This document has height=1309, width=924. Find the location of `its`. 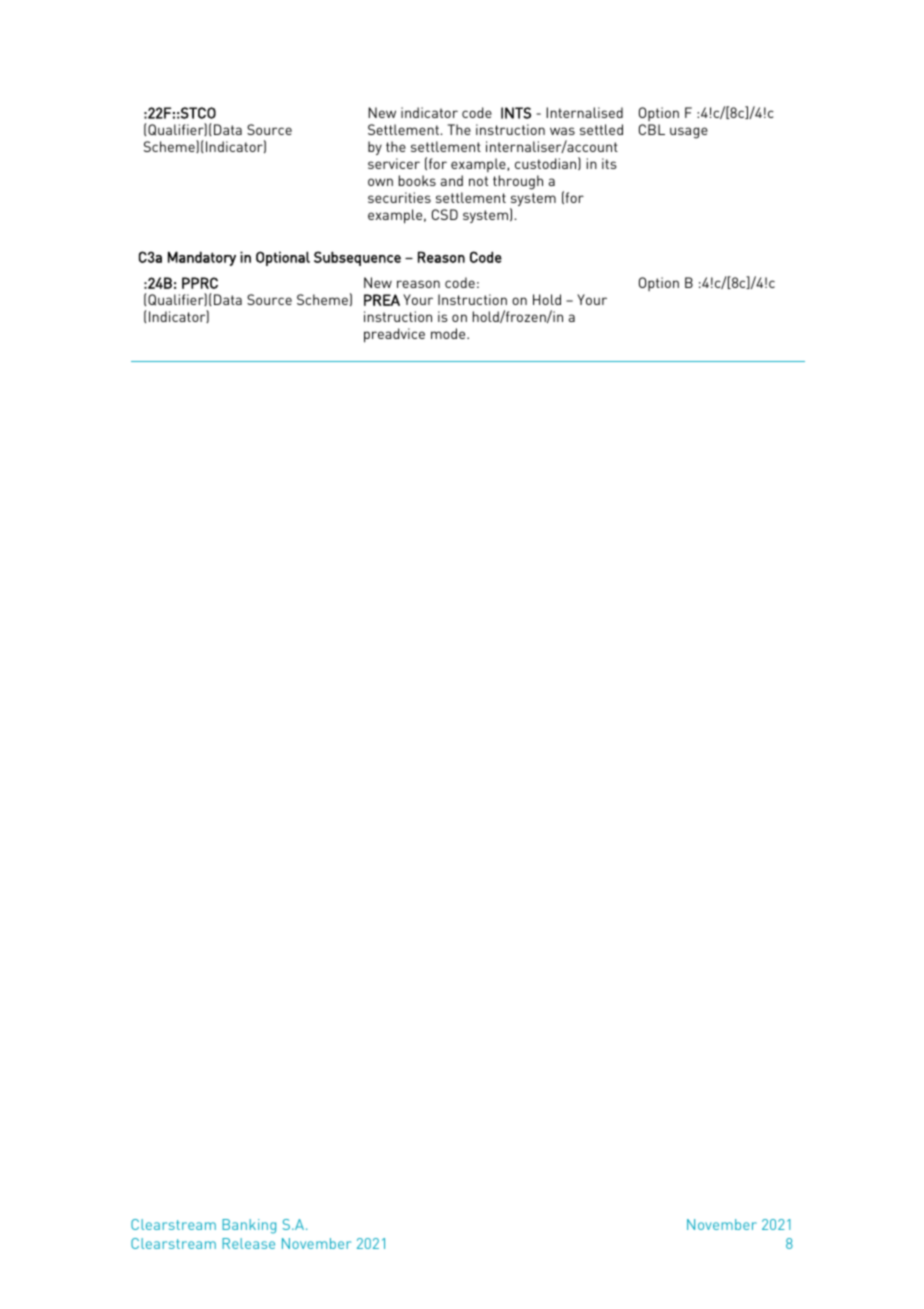

its is located at coordinates (609, 163).
